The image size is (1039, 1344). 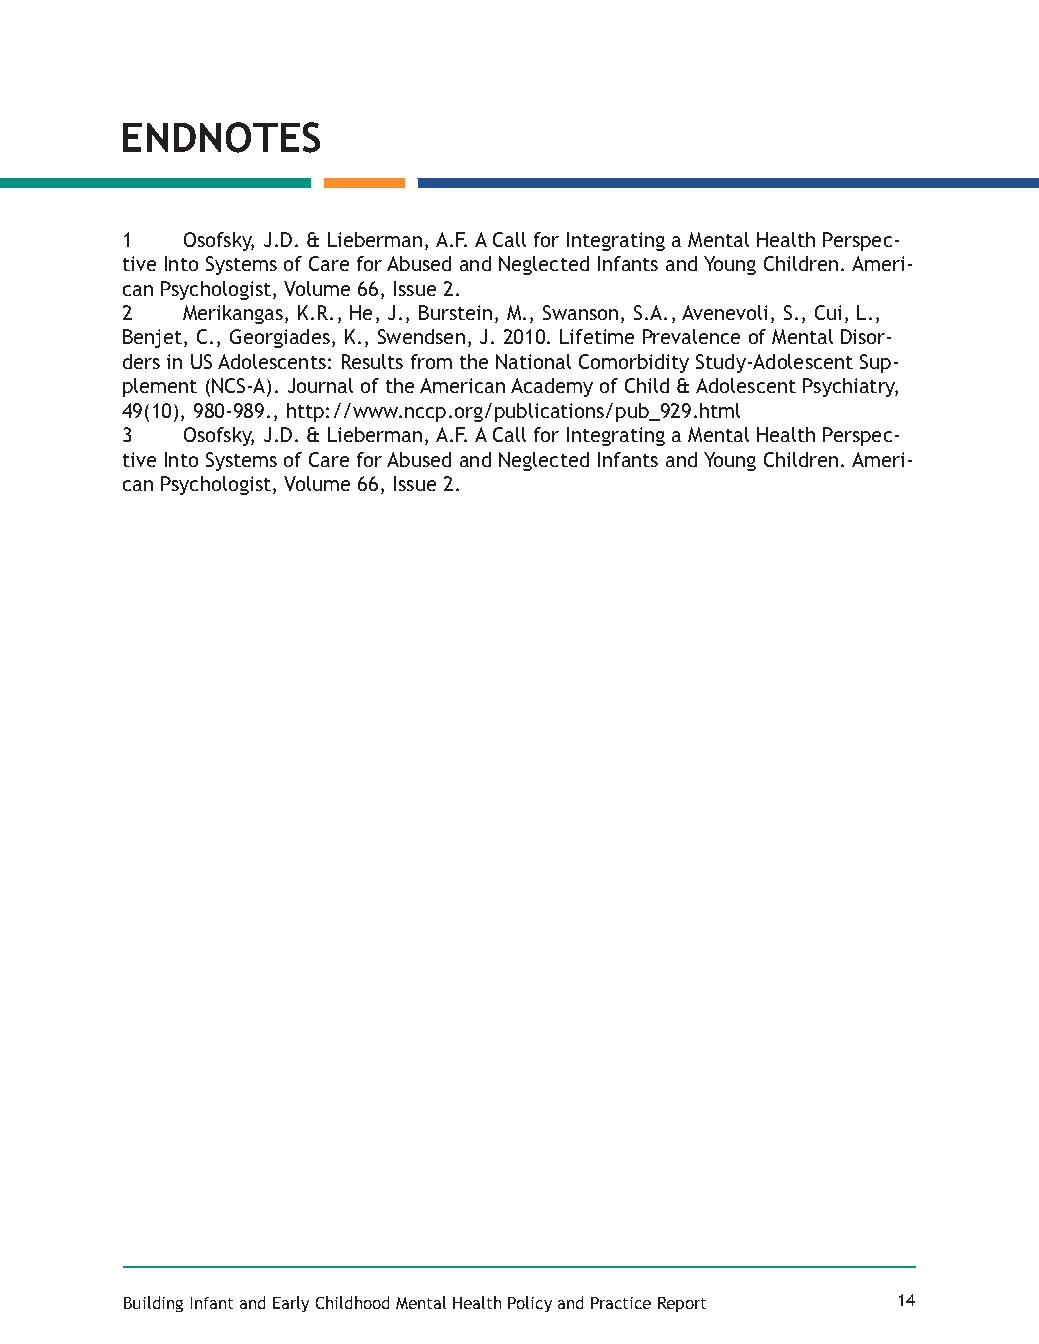 What do you see at coordinates (221, 137) in the screenshot?
I see `ENDNOTES` at bounding box center [221, 137].
